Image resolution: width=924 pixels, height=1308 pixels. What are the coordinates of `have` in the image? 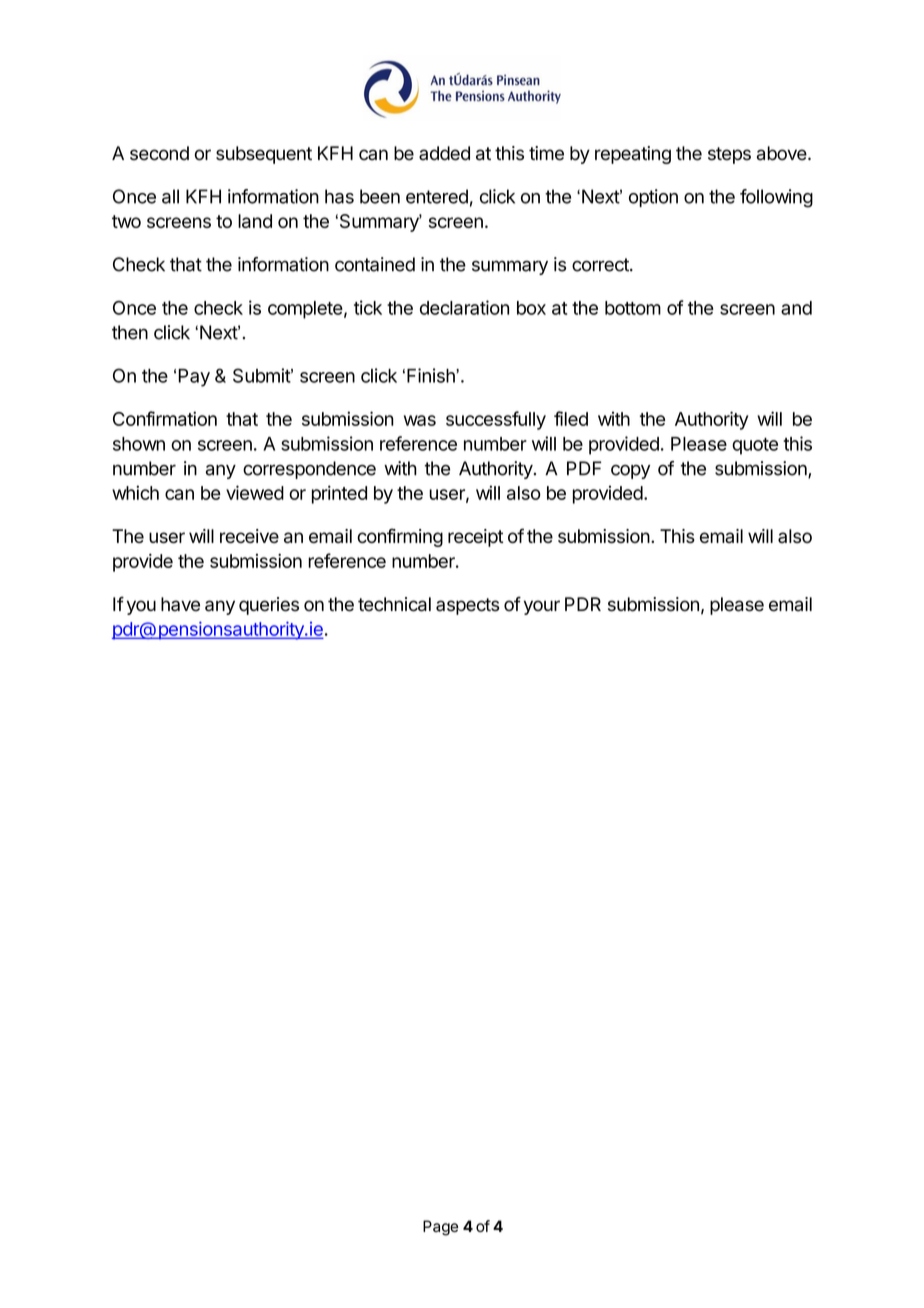 It's located at (180, 604).
